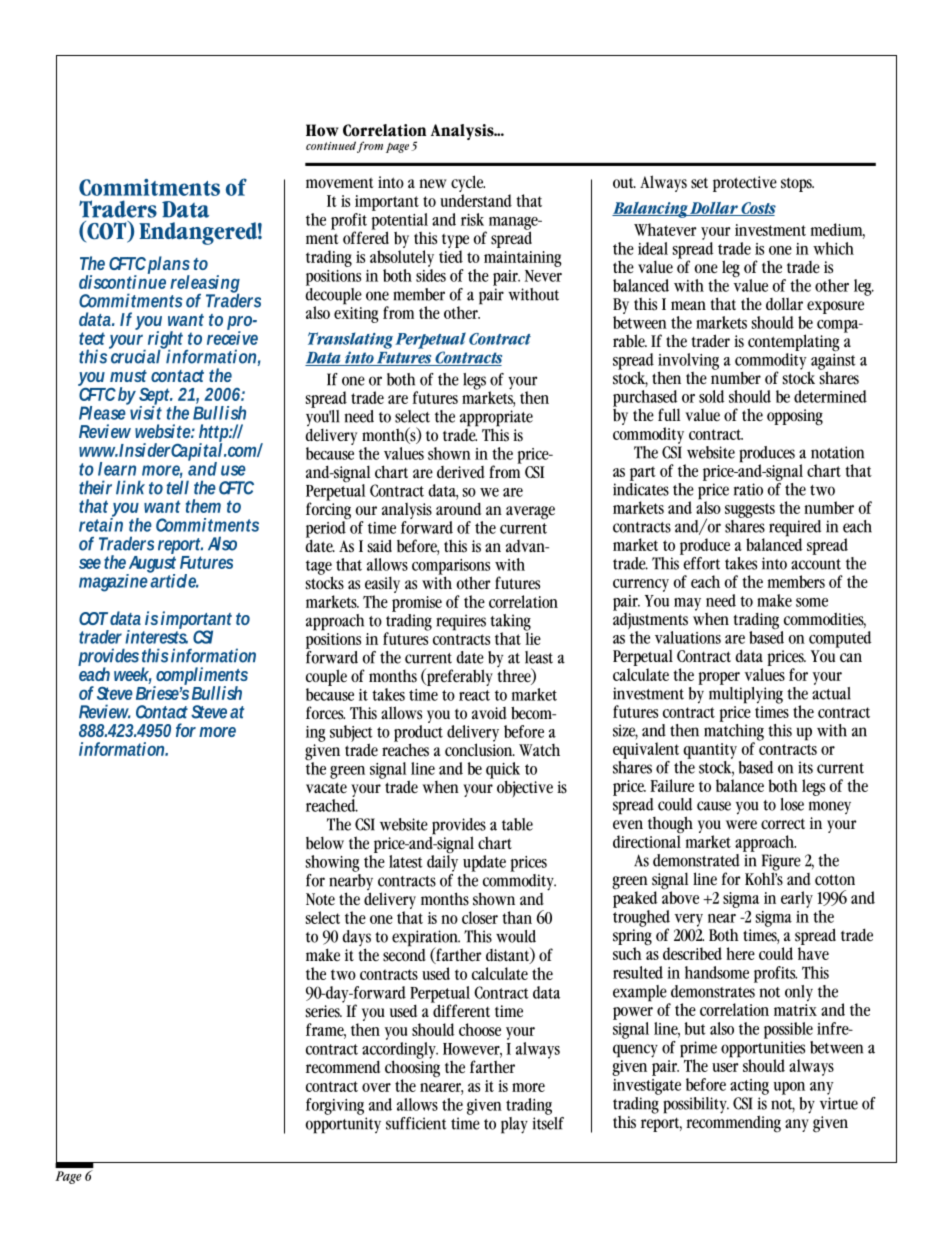  I want to click on valuations, so click(688, 637).
